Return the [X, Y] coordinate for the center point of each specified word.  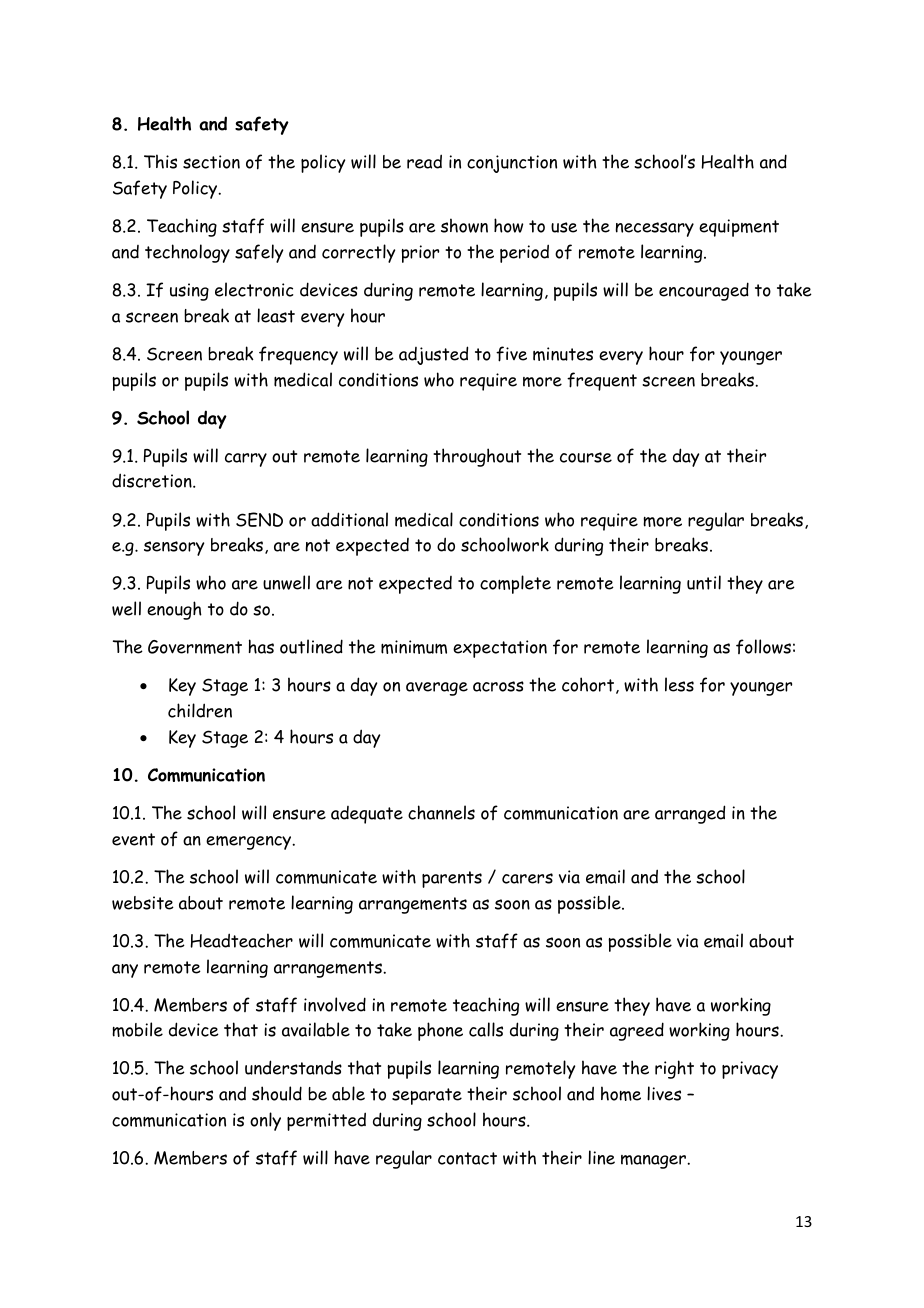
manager [654, 1162]
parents [452, 879]
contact [467, 1158]
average [437, 689]
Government [195, 647]
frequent [602, 381]
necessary [655, 229]
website [143, 903]
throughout [477, 457]
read [424, 161]
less [679, 684]
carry [246, 460]
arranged [690, 814]
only [265, 1121]
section [211, 162]
